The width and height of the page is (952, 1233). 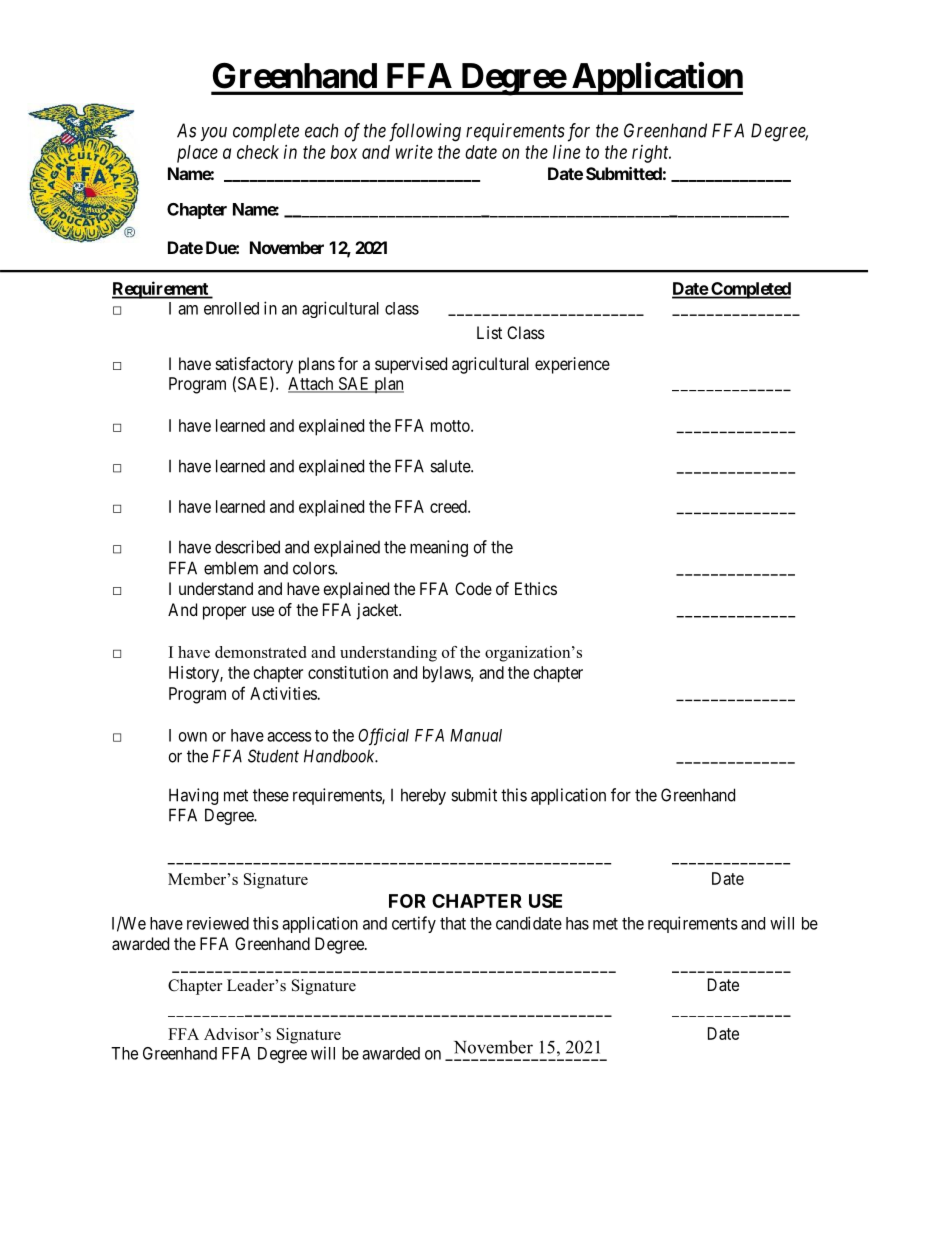 What do you see at coordinates (572, 365) in the page?
I see `experience` at bounding box center [572, 365].
